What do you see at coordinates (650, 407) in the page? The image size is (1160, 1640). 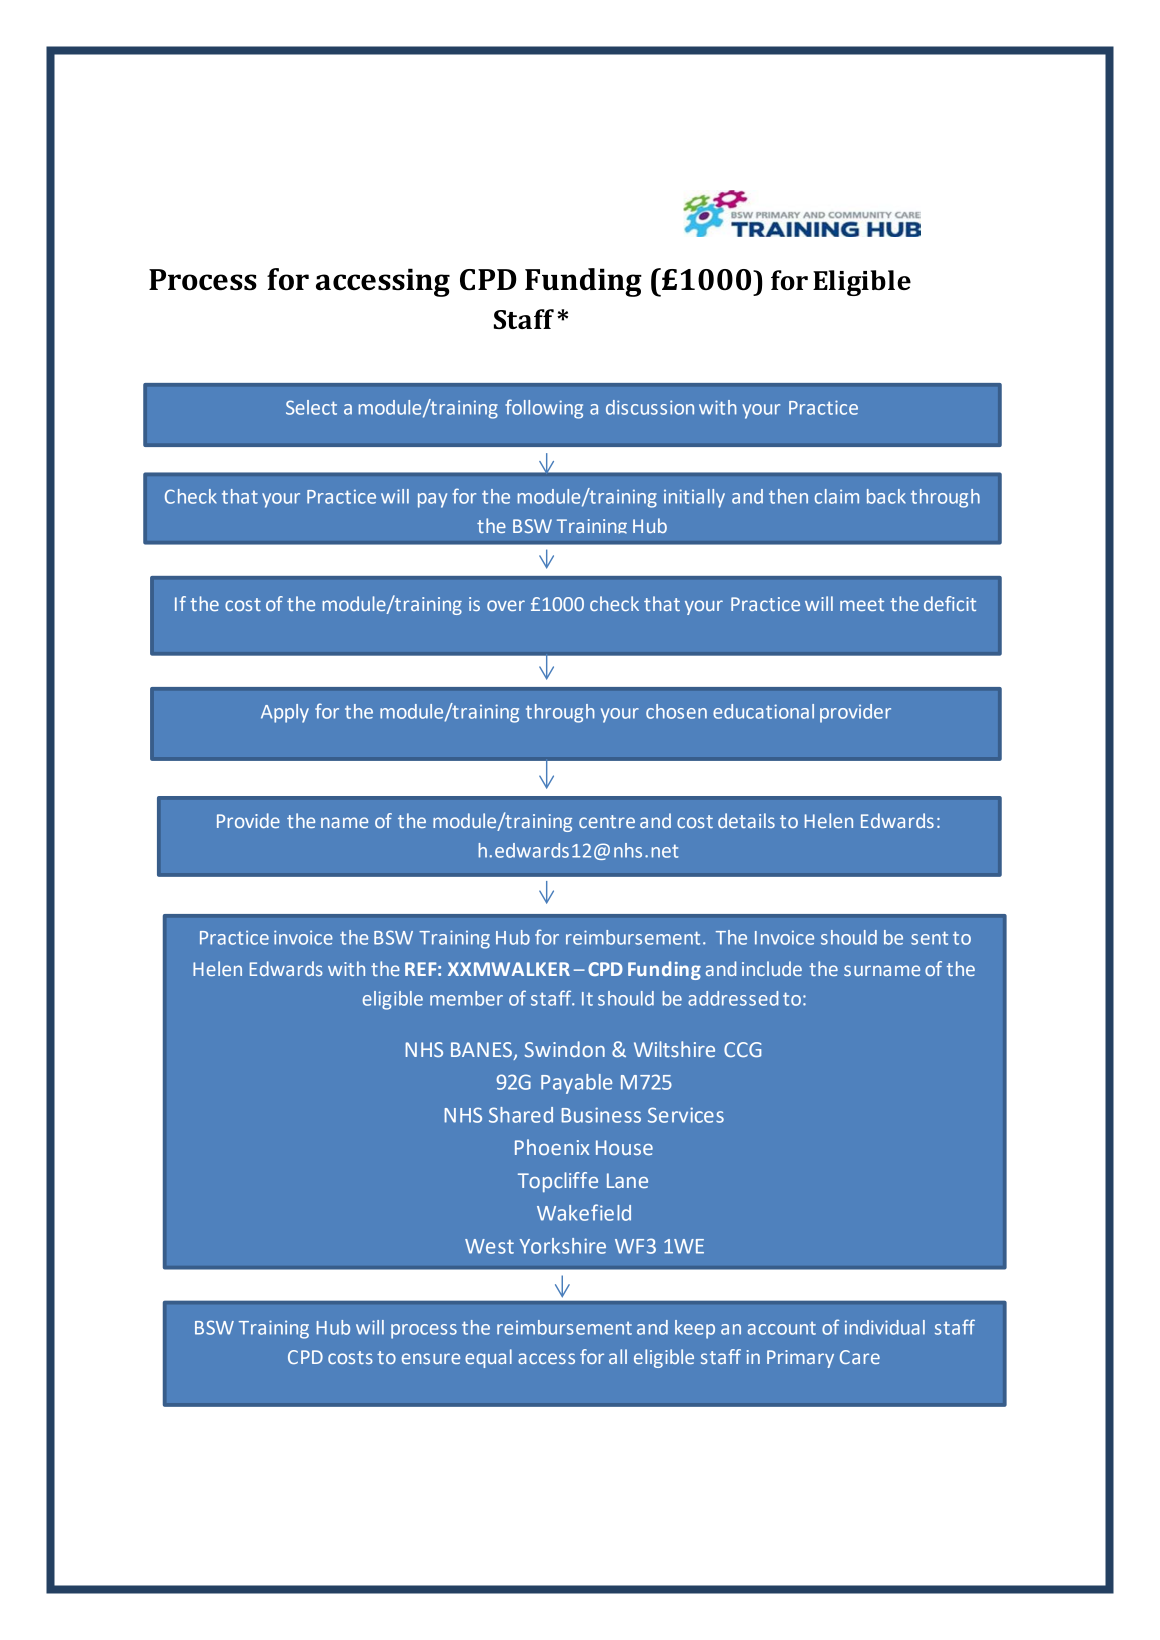 I see `discussion` at bounding box center [650, 407].
